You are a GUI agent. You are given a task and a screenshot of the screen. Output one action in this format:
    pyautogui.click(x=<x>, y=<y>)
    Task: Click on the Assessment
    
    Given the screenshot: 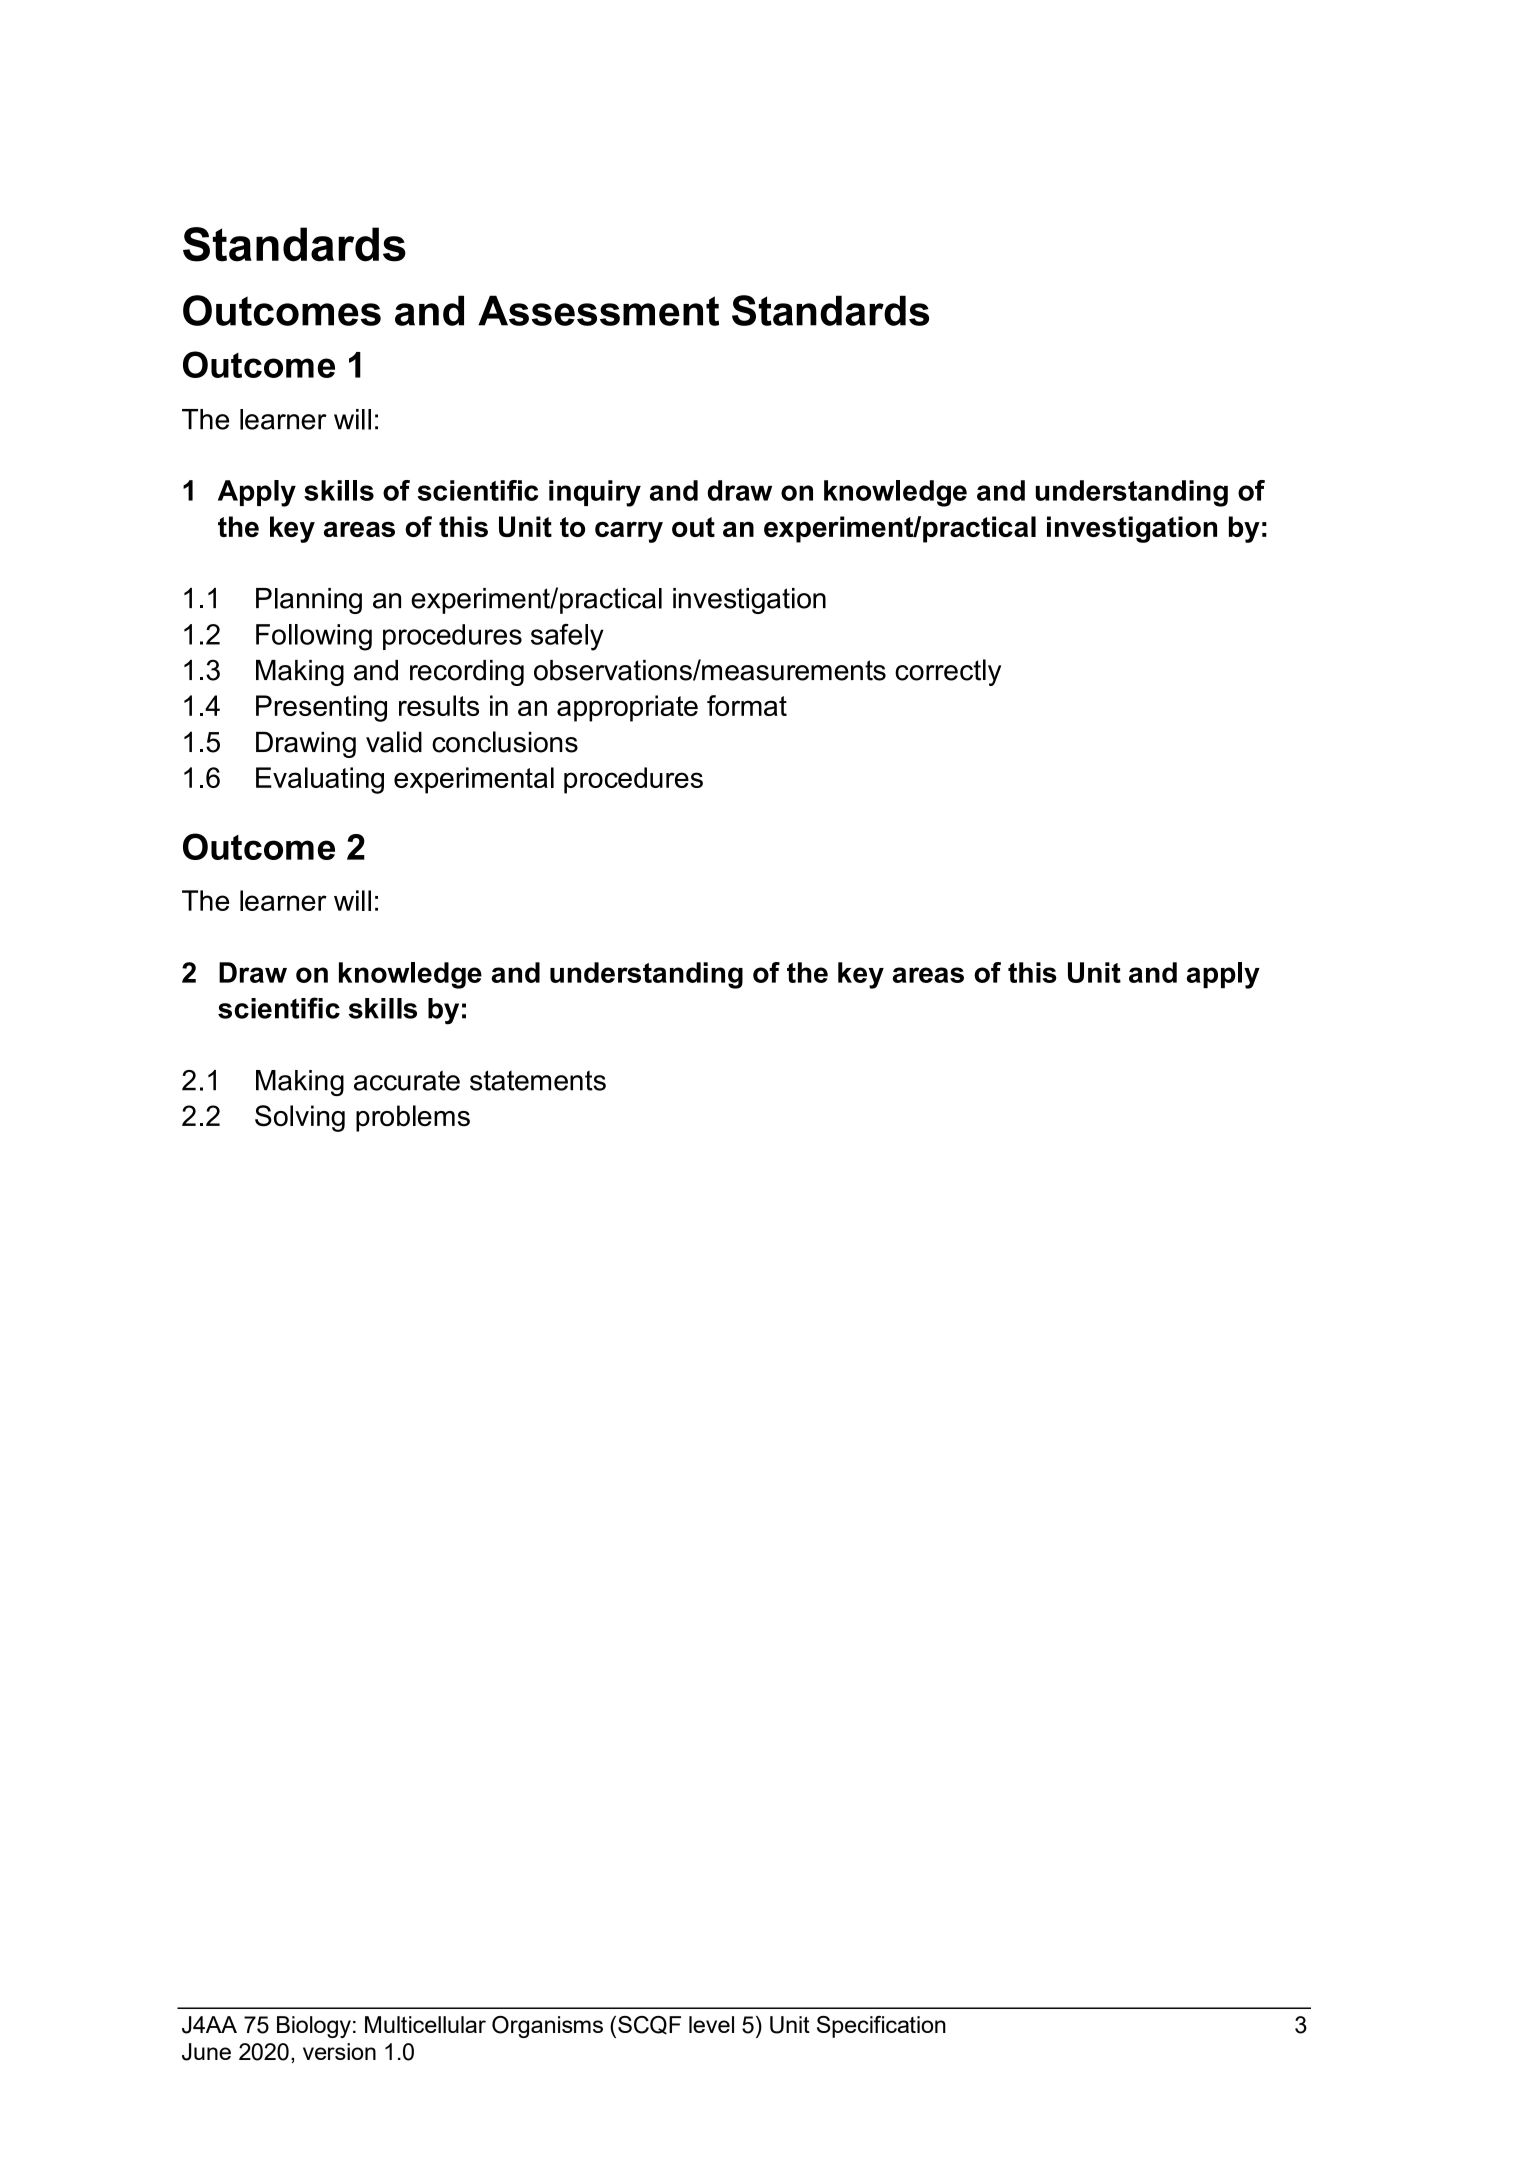 What is the action you would take?
    pyautogui.click(x=598, y=310)
